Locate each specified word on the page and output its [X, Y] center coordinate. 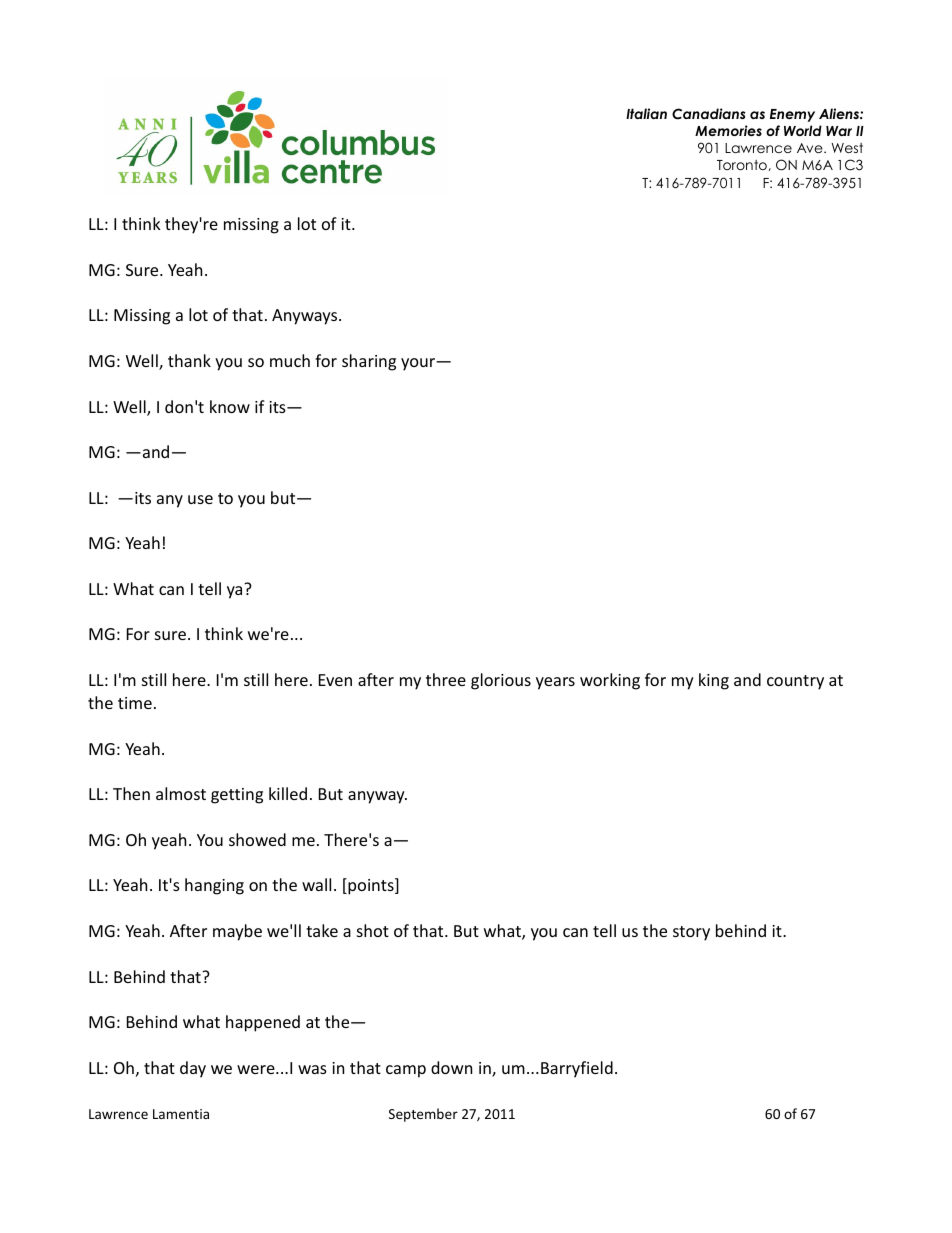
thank [189, 360]
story [691, 933]
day [193, 1069]
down [451, 1067]
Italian [646, 113]
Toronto [743, 165]
